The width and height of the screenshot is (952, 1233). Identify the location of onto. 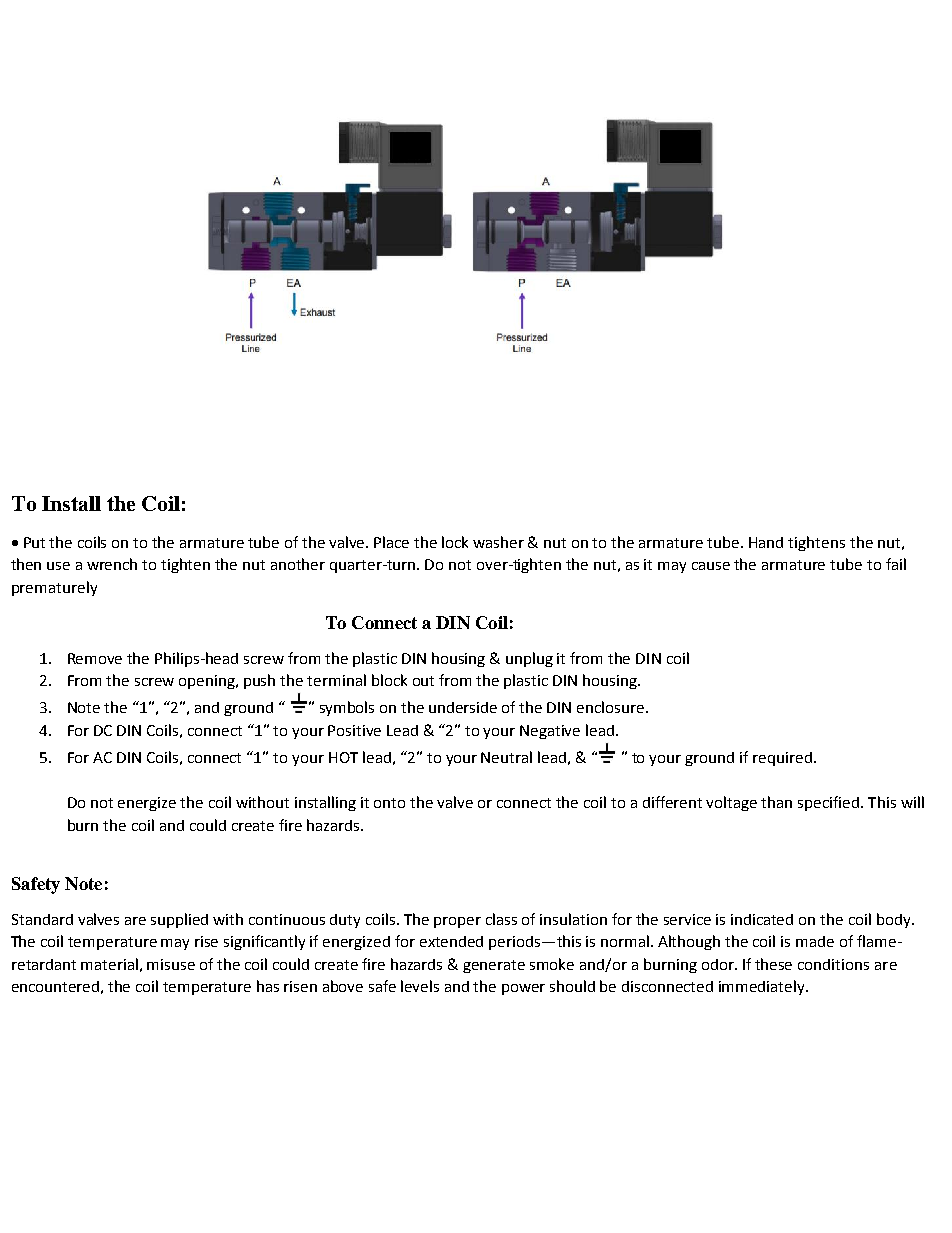
(389, 803).
